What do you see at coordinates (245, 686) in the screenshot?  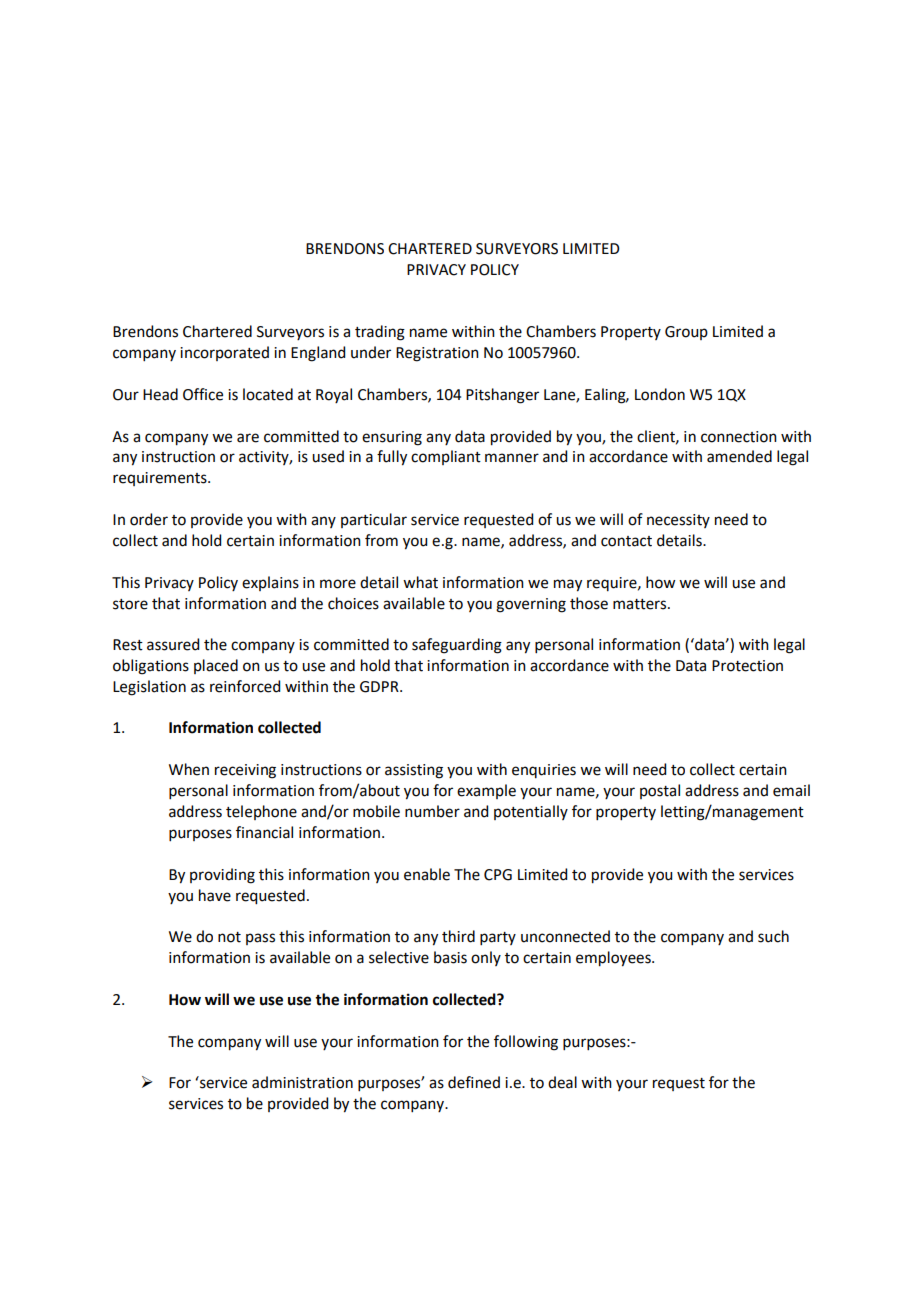 I see `reinforced` at bounding box center [245, 686].
